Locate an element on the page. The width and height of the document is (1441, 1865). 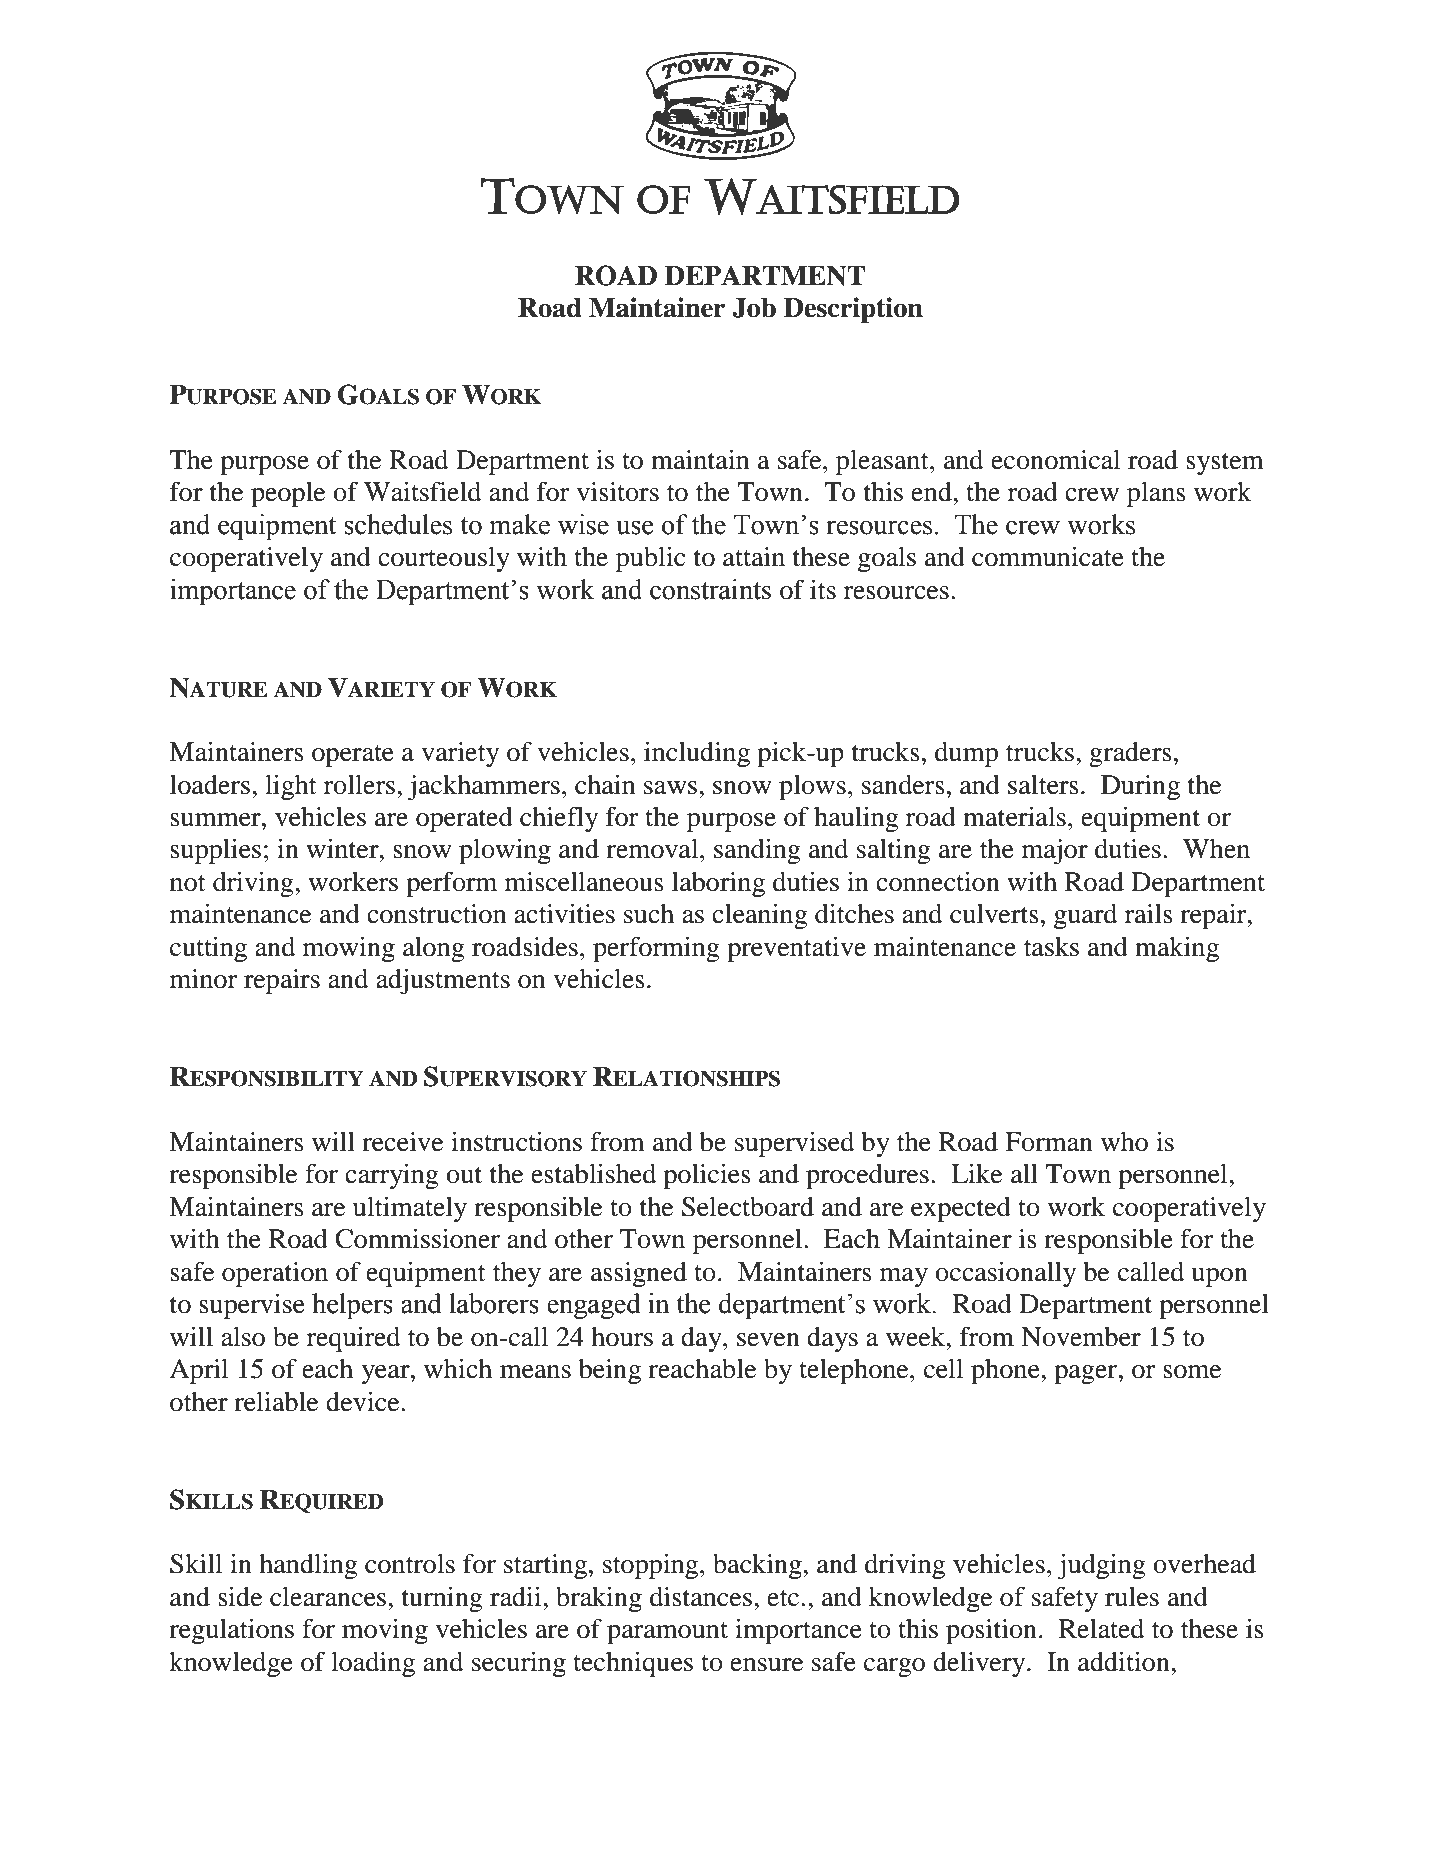
preventative is located at coordinates (796, 949).
